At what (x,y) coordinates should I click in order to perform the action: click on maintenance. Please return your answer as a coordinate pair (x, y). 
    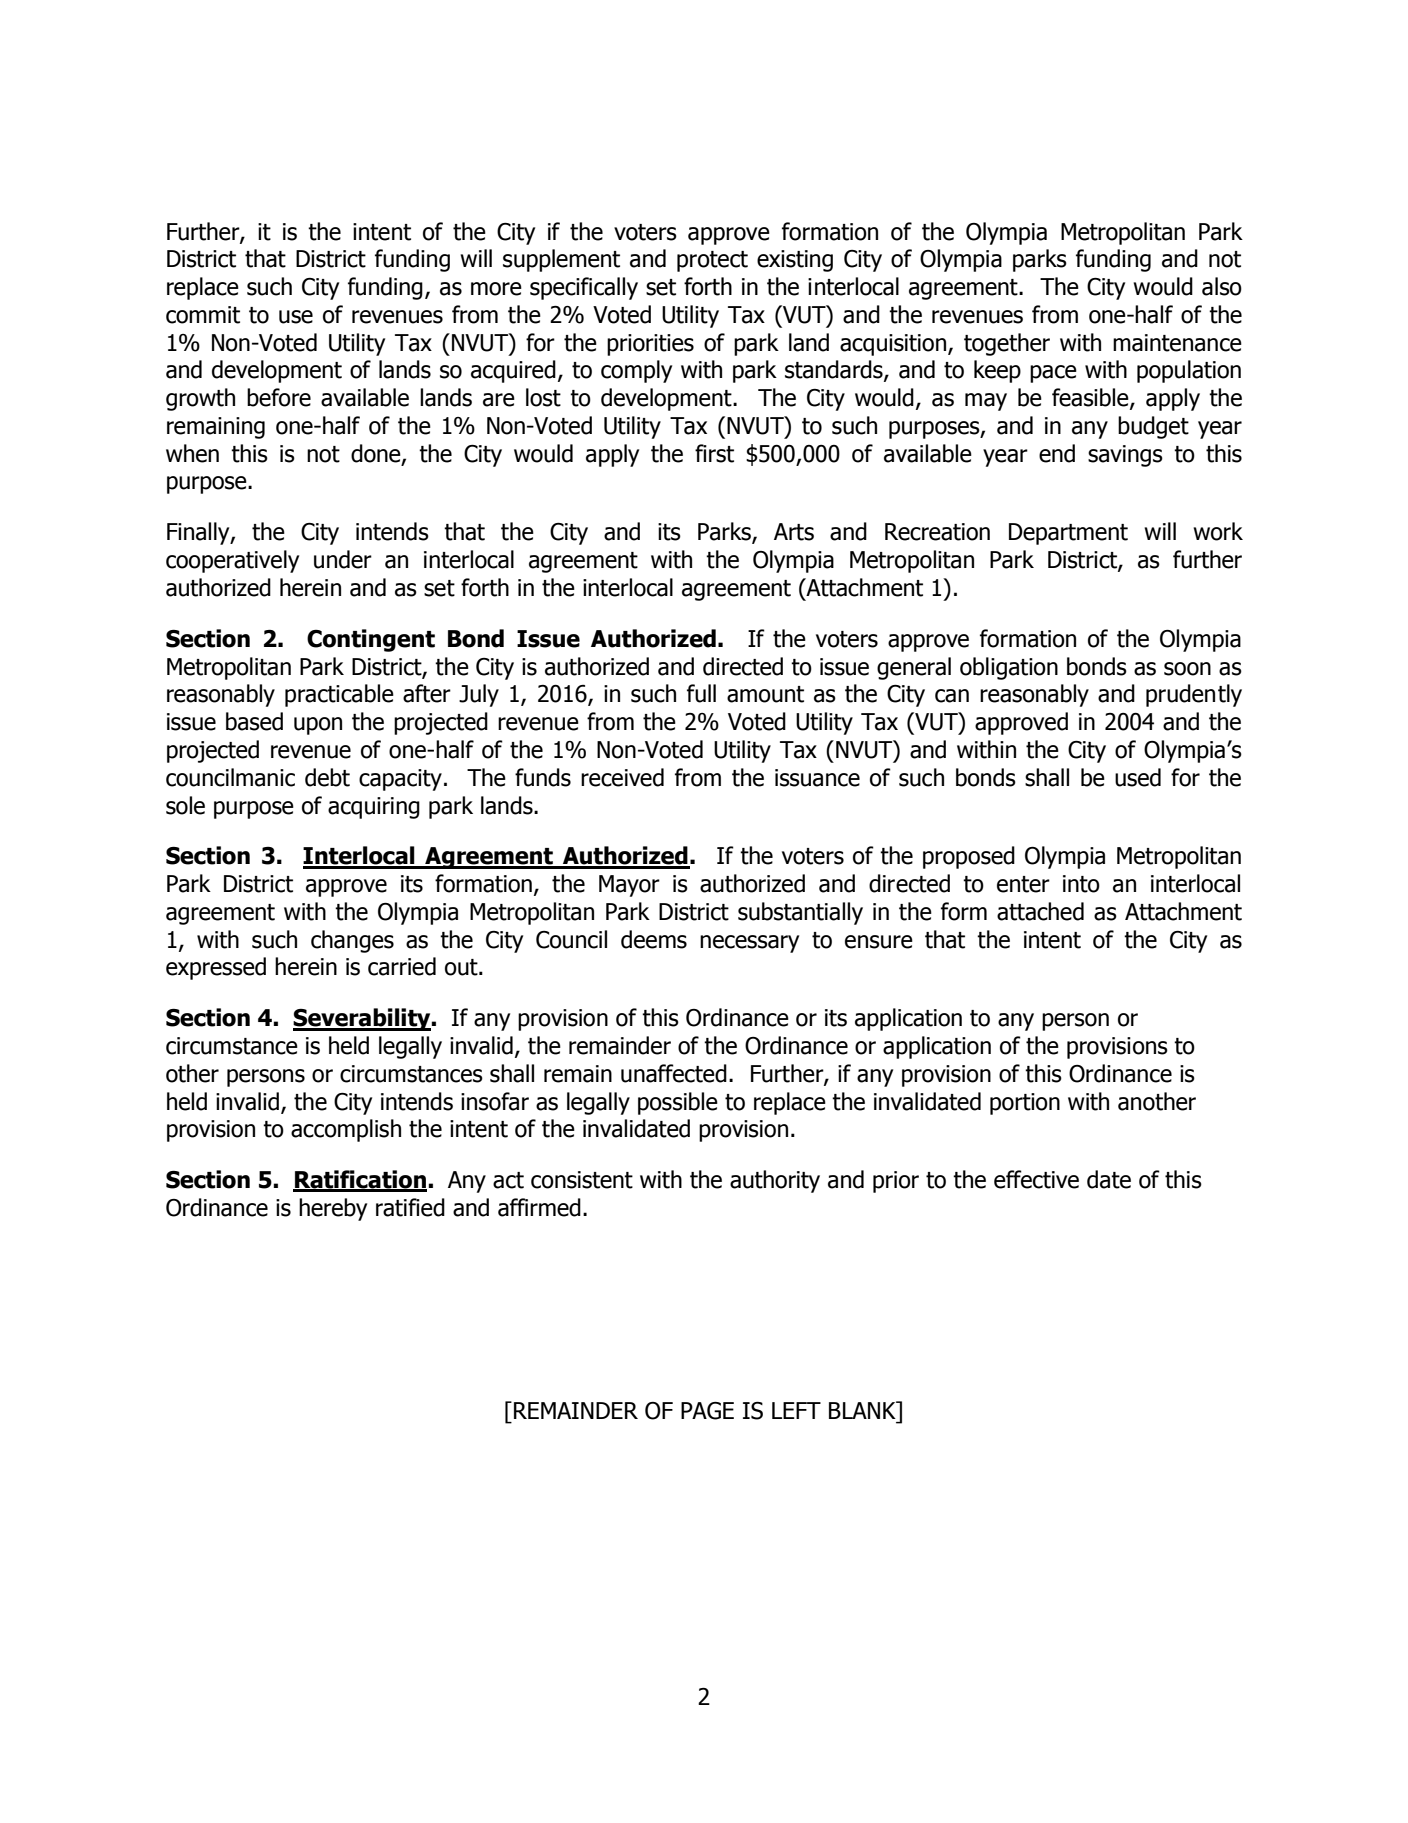
    Looking at the image, I should click on (1177, 343).
